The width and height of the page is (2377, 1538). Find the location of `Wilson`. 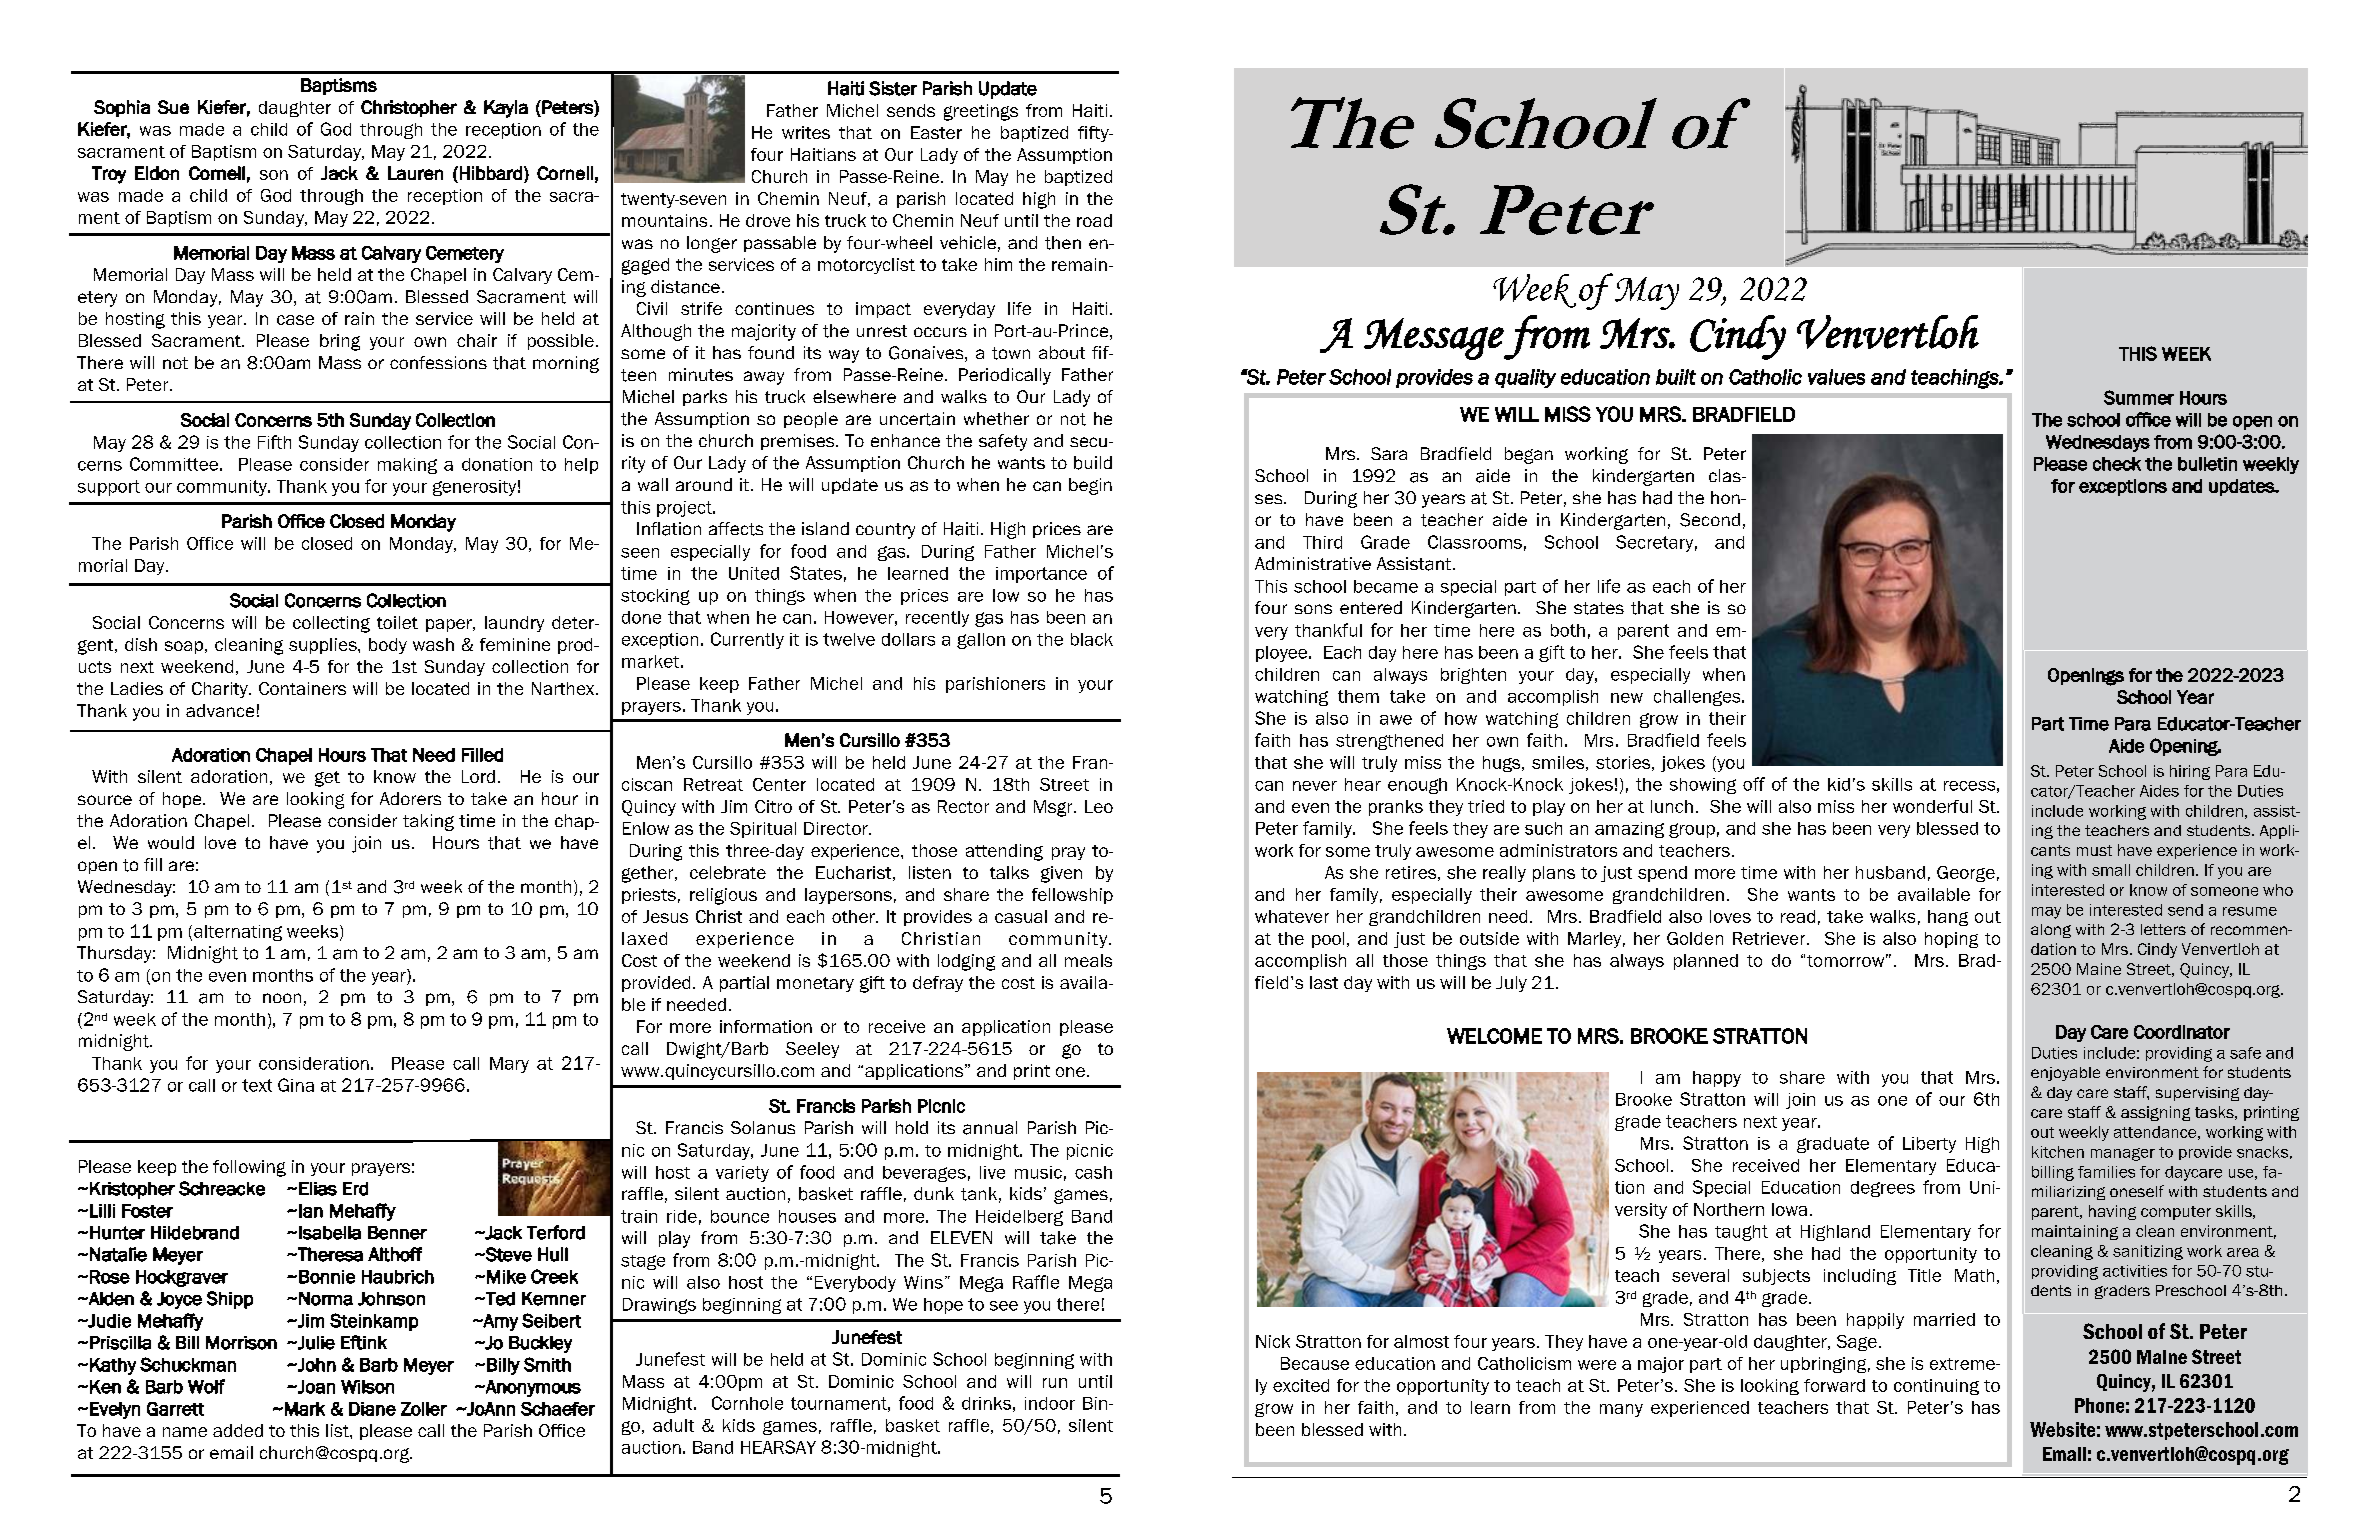

Wilson is located at coordinates (367, 1387).
